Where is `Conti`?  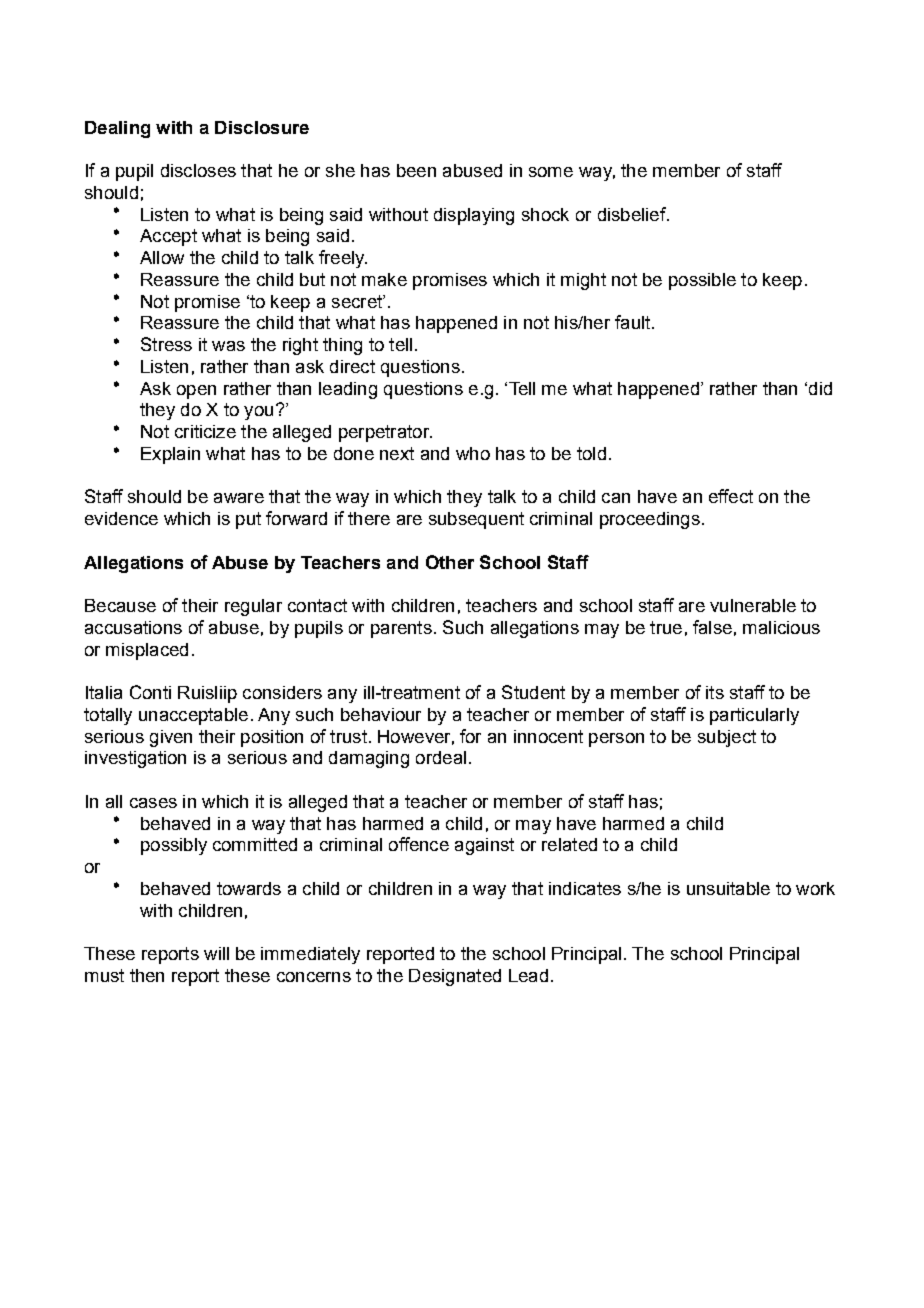
Conti is located at coordinates (150, 692).
